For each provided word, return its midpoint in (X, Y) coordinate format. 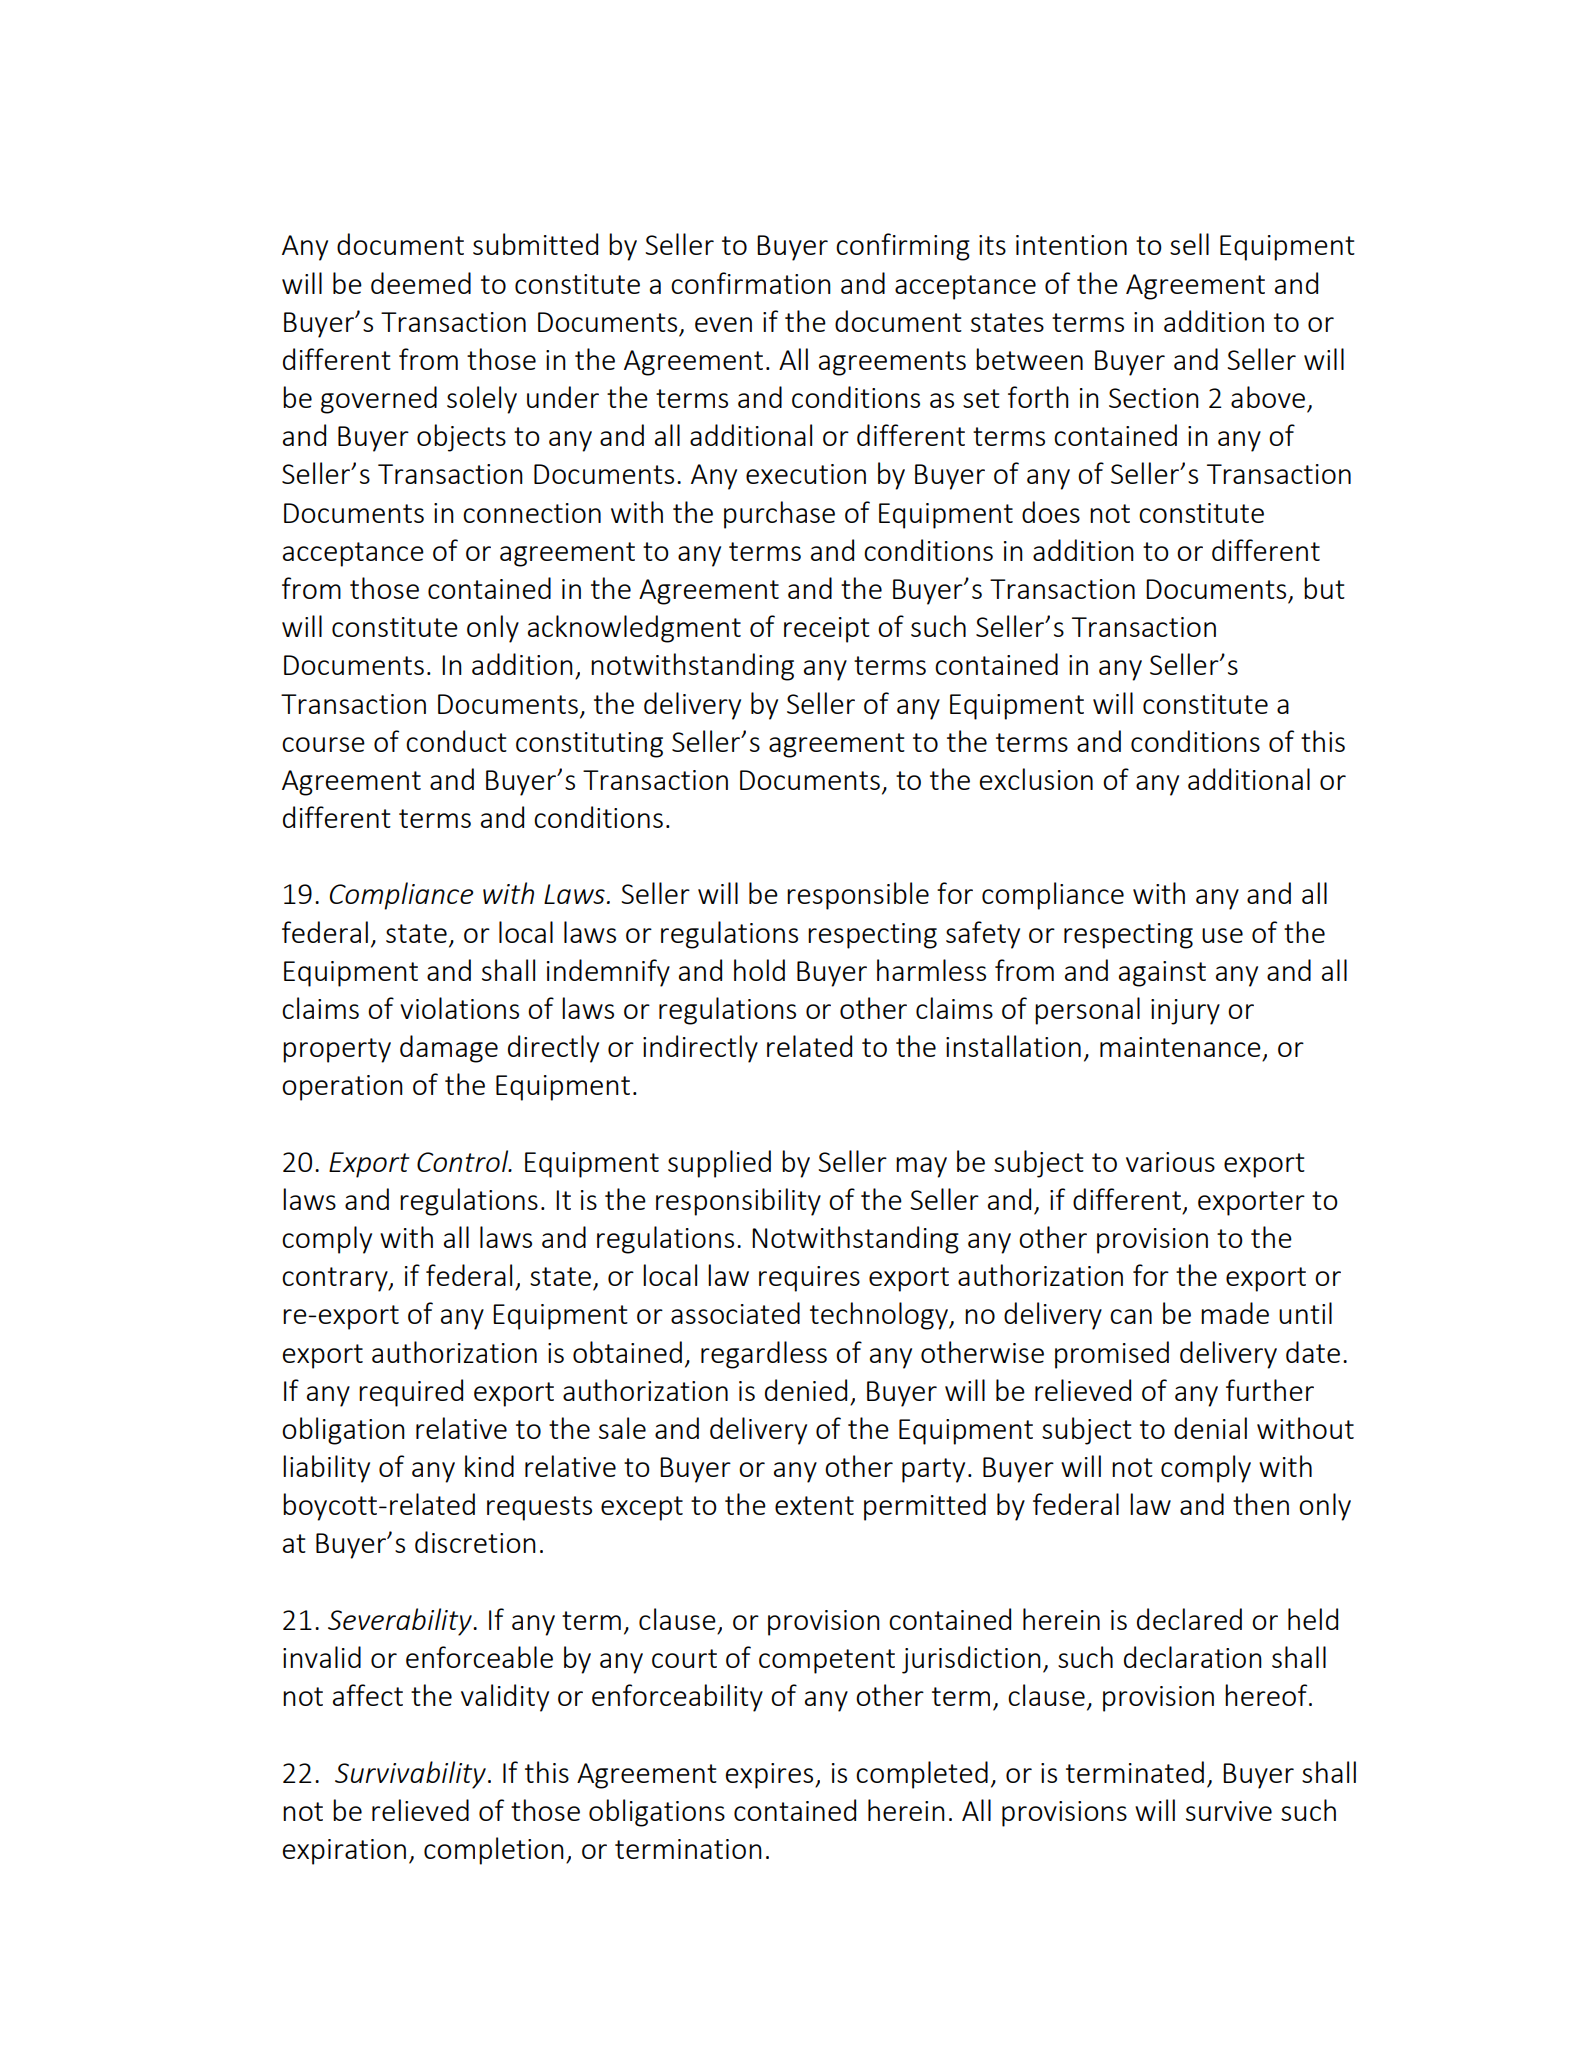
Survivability (410, 1775)
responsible (858, 896)
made (1235, 1313)
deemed (421, 283)
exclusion (1036, 779)
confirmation (751, 283)
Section (1154, 398)
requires (809, 1279)
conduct (456, 741)
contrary (336, 1279)
